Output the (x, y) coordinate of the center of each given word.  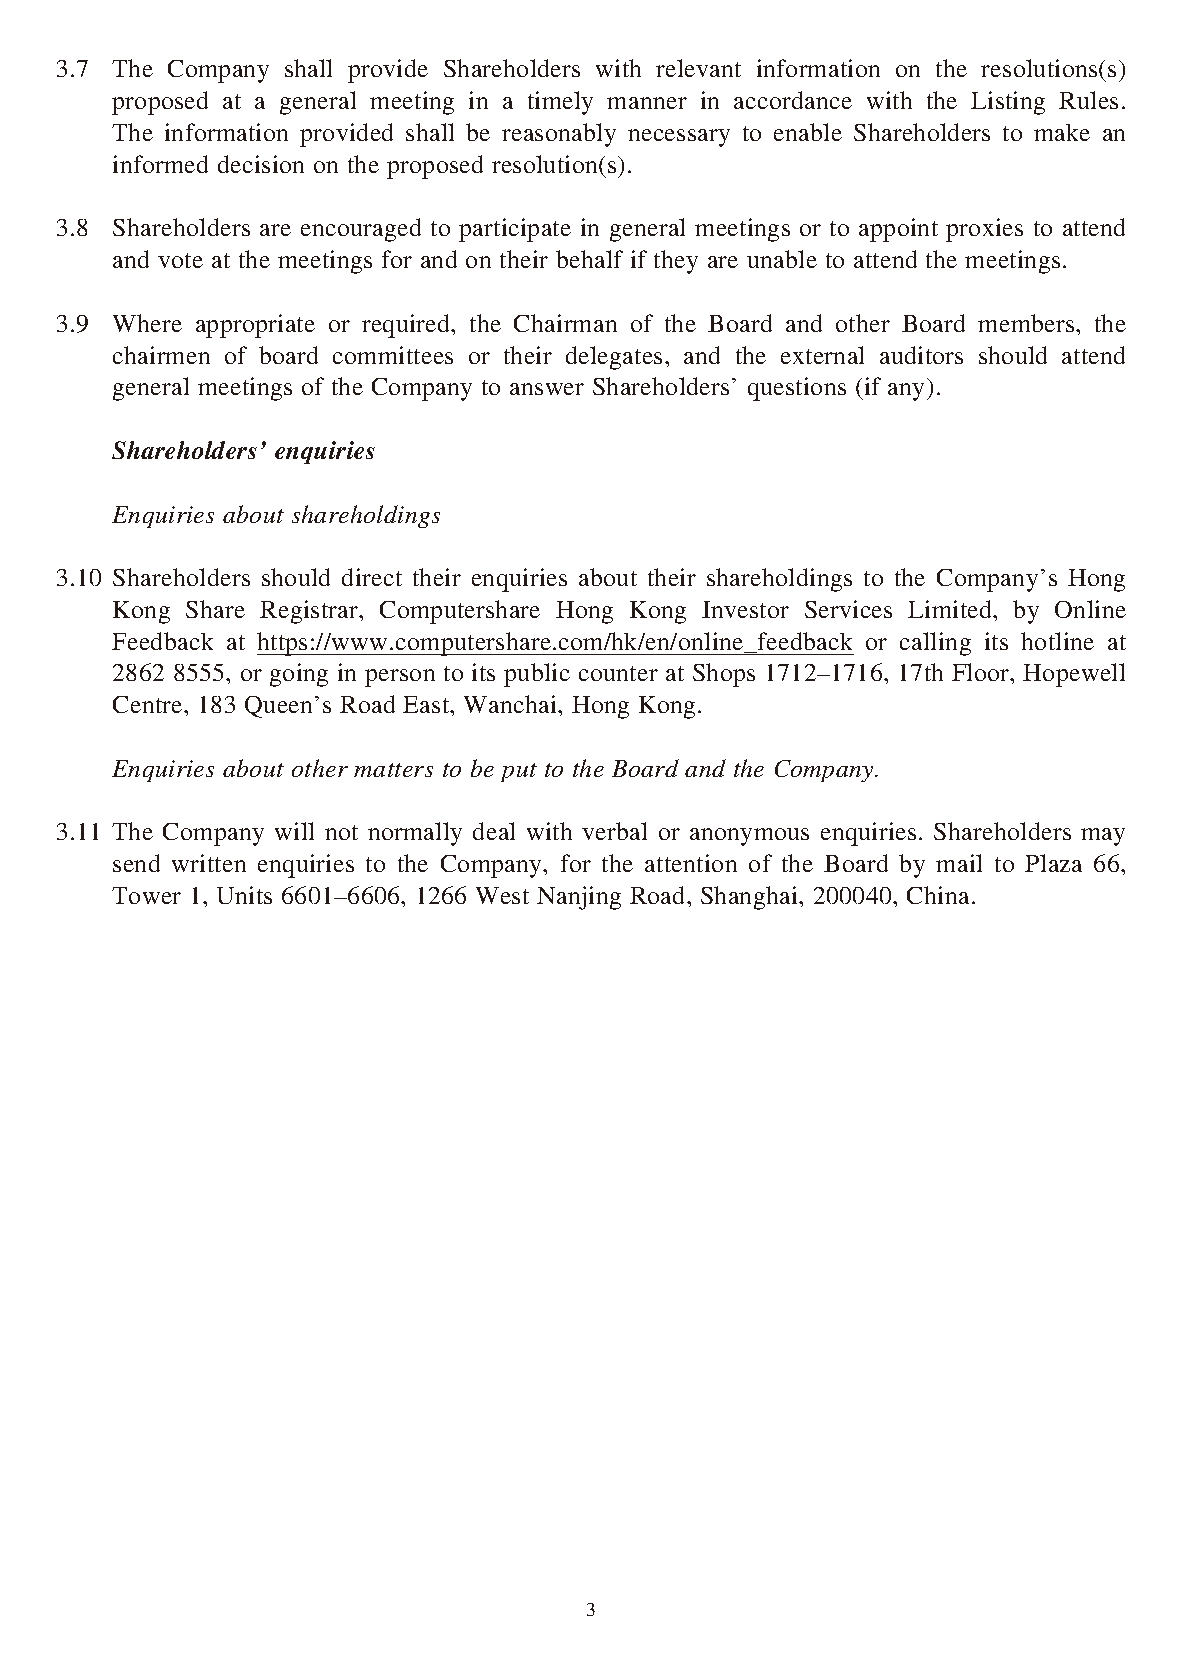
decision (261, 164)
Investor (745, 609)
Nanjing (579, 898)
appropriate (255, 326)
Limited (951, 609)
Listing (1008, 103)
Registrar (310, 612)
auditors (921, 355)
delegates (614, 358)
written (209, 863)
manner (647, 103)
